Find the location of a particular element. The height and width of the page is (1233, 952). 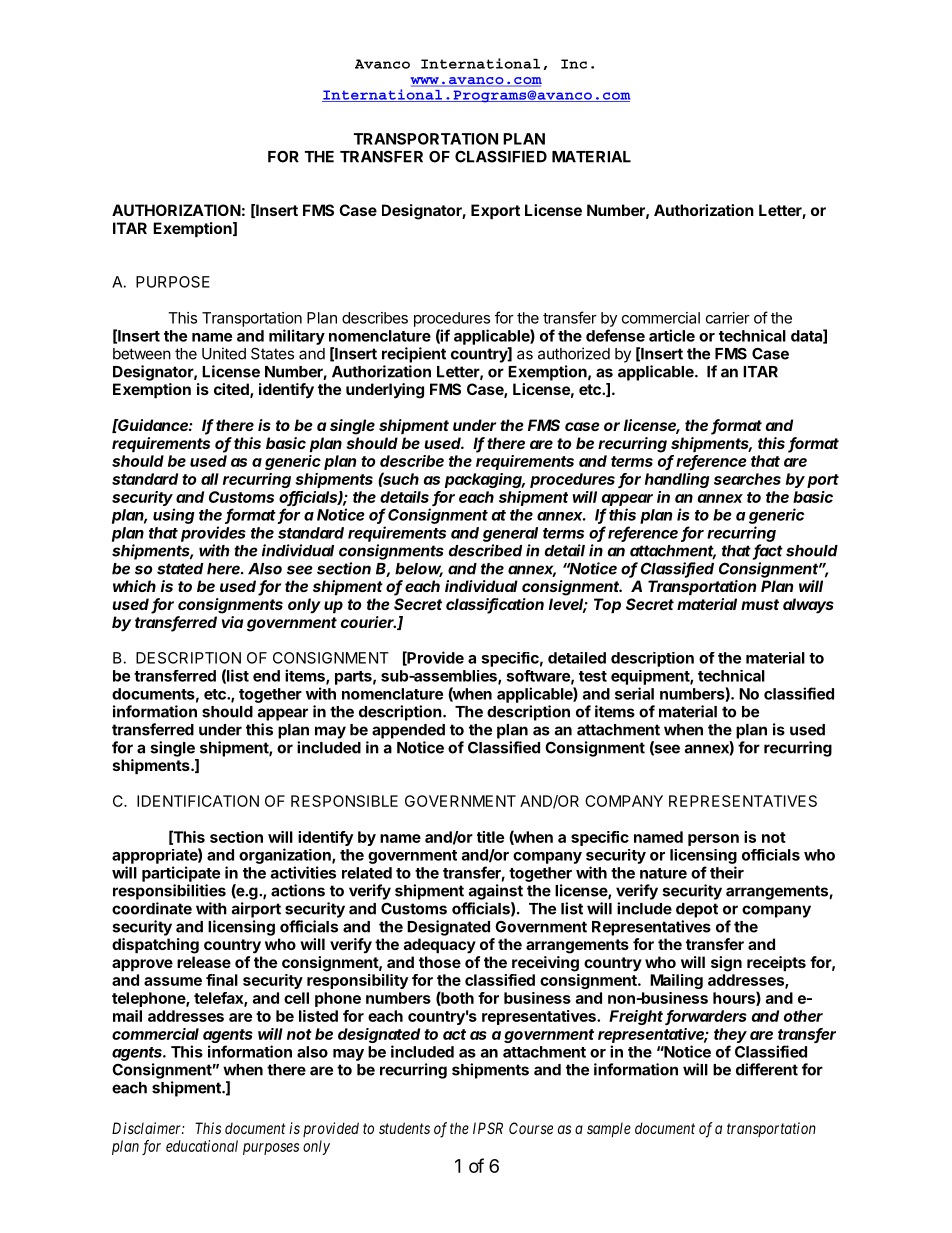

participate is located at coordinates (181, 874).
